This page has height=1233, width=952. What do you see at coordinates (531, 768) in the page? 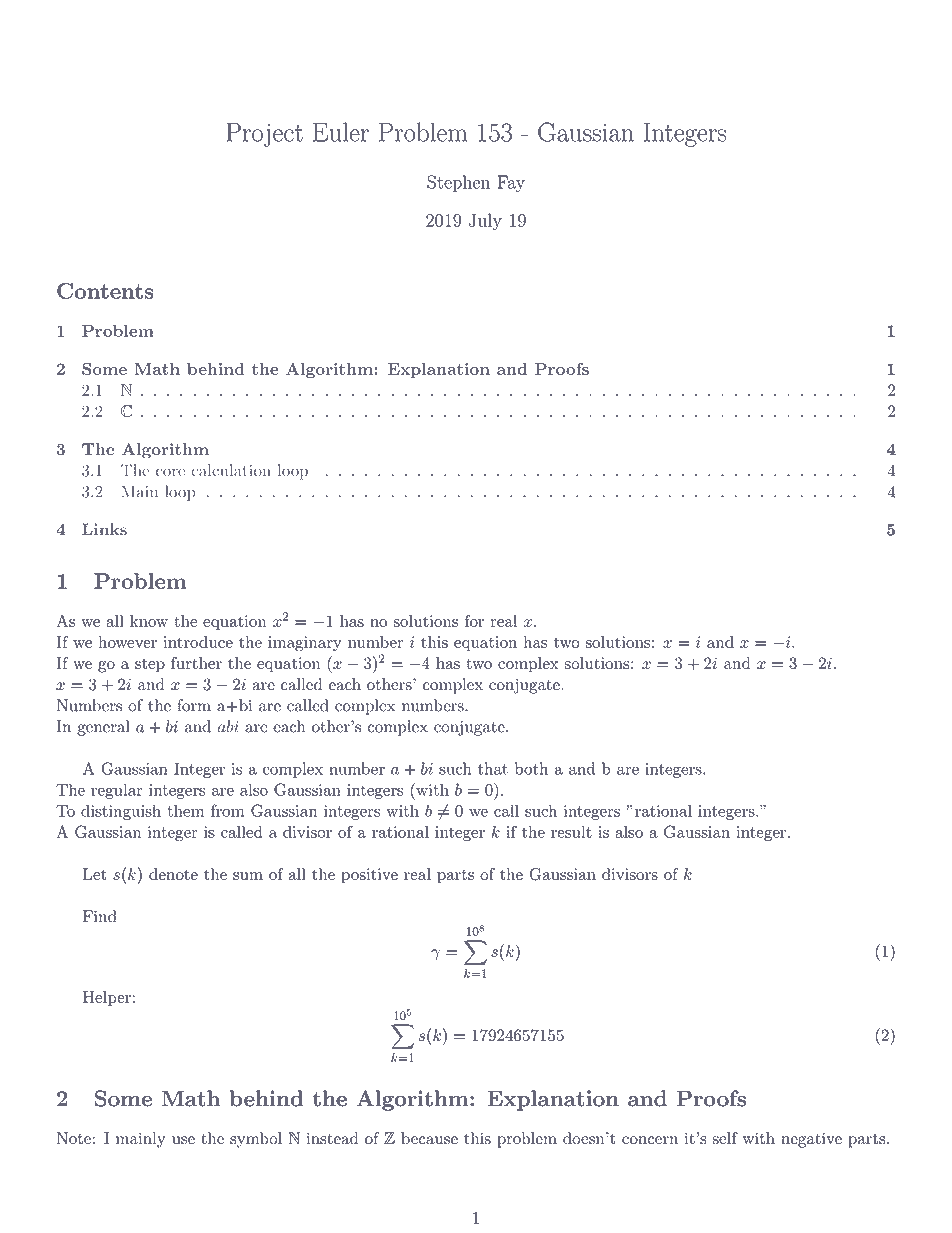
I see `both` at bounding box center [531, 768].
